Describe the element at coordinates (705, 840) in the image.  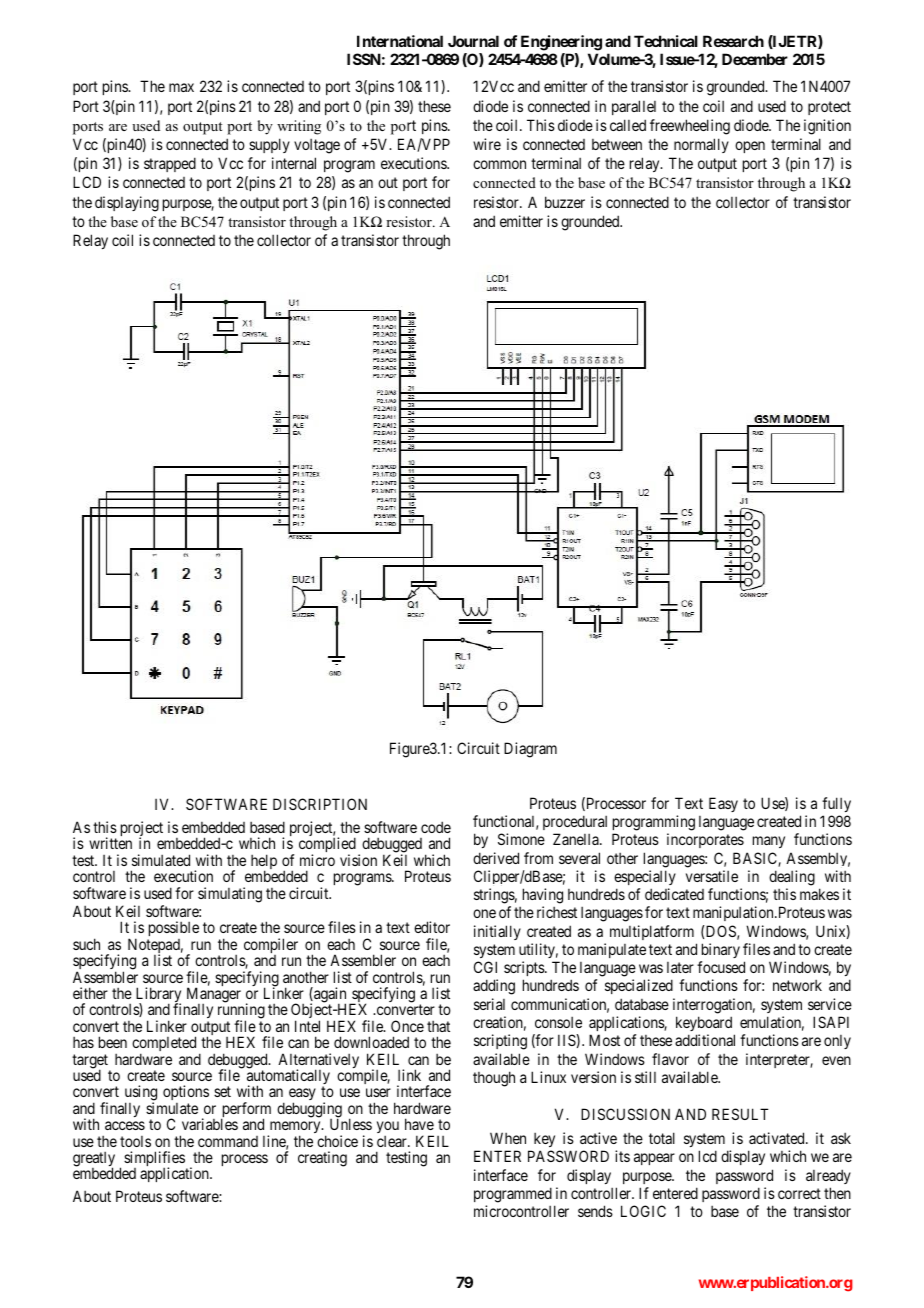
I see `incorporates` at that location.
